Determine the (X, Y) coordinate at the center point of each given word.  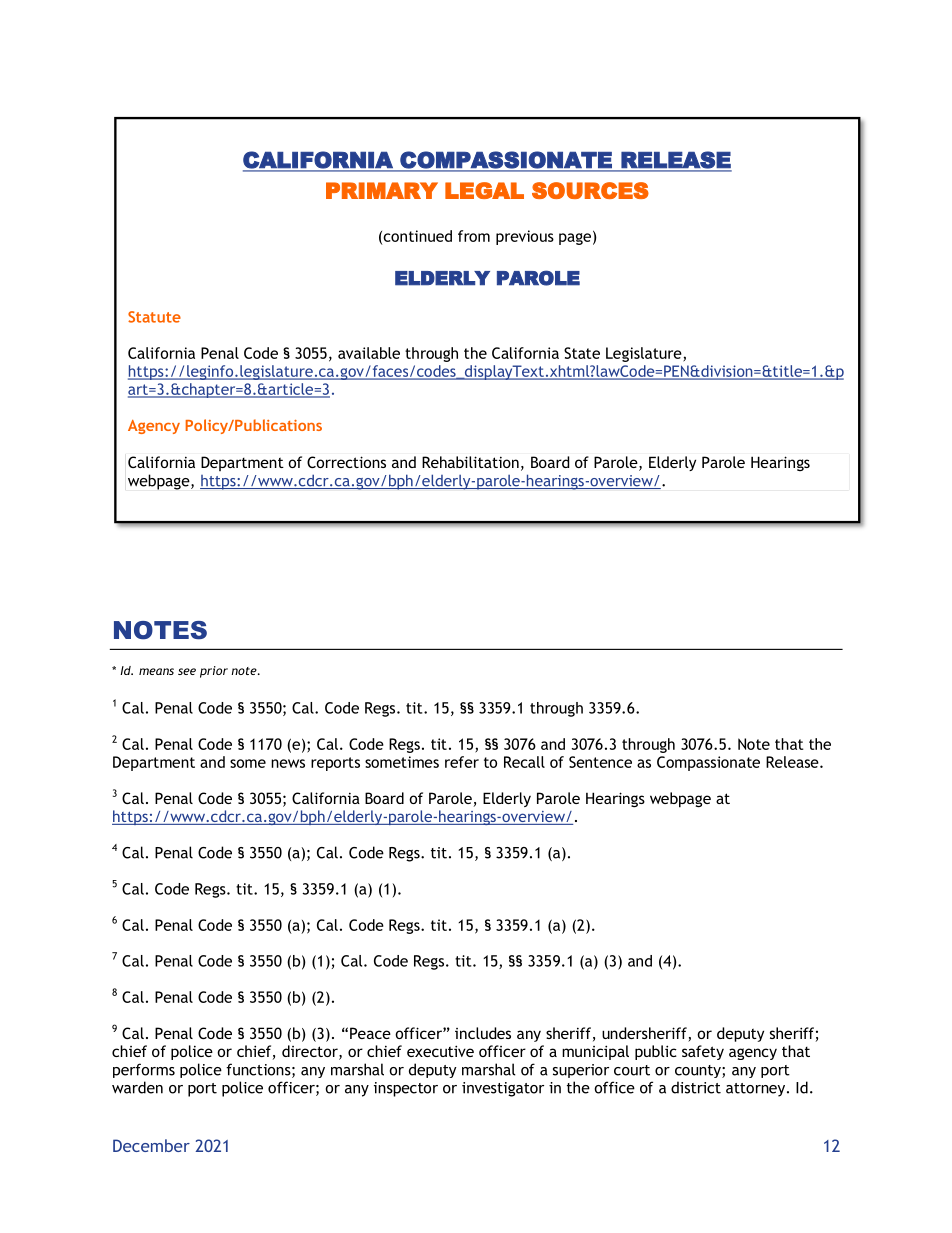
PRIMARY (382, 190)
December (151, 1145)
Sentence (600, 762)
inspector (406, 1089)
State (582, 353)
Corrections (346, 462)
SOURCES (590, 190)
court (632, 1070)
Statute (154, 317)
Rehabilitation (470, 462)
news (288, 763)
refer (462, 762)
